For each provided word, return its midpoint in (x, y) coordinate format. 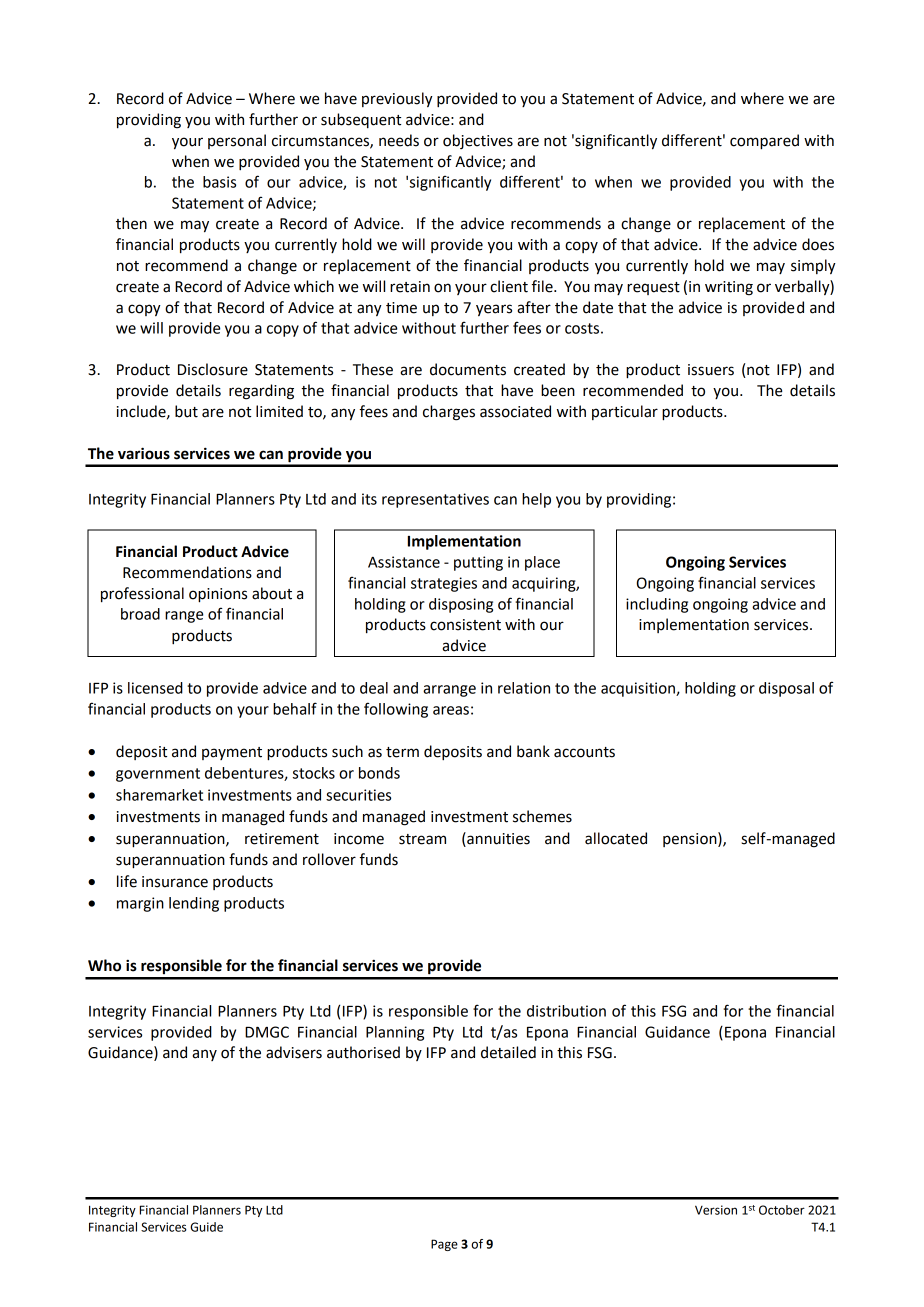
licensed (155, 688)
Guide (206, 1227)
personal (237, 141)
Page (444, 1245)
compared (764, 142)
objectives (478, 141)
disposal (786, 689)
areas (451, 710)
